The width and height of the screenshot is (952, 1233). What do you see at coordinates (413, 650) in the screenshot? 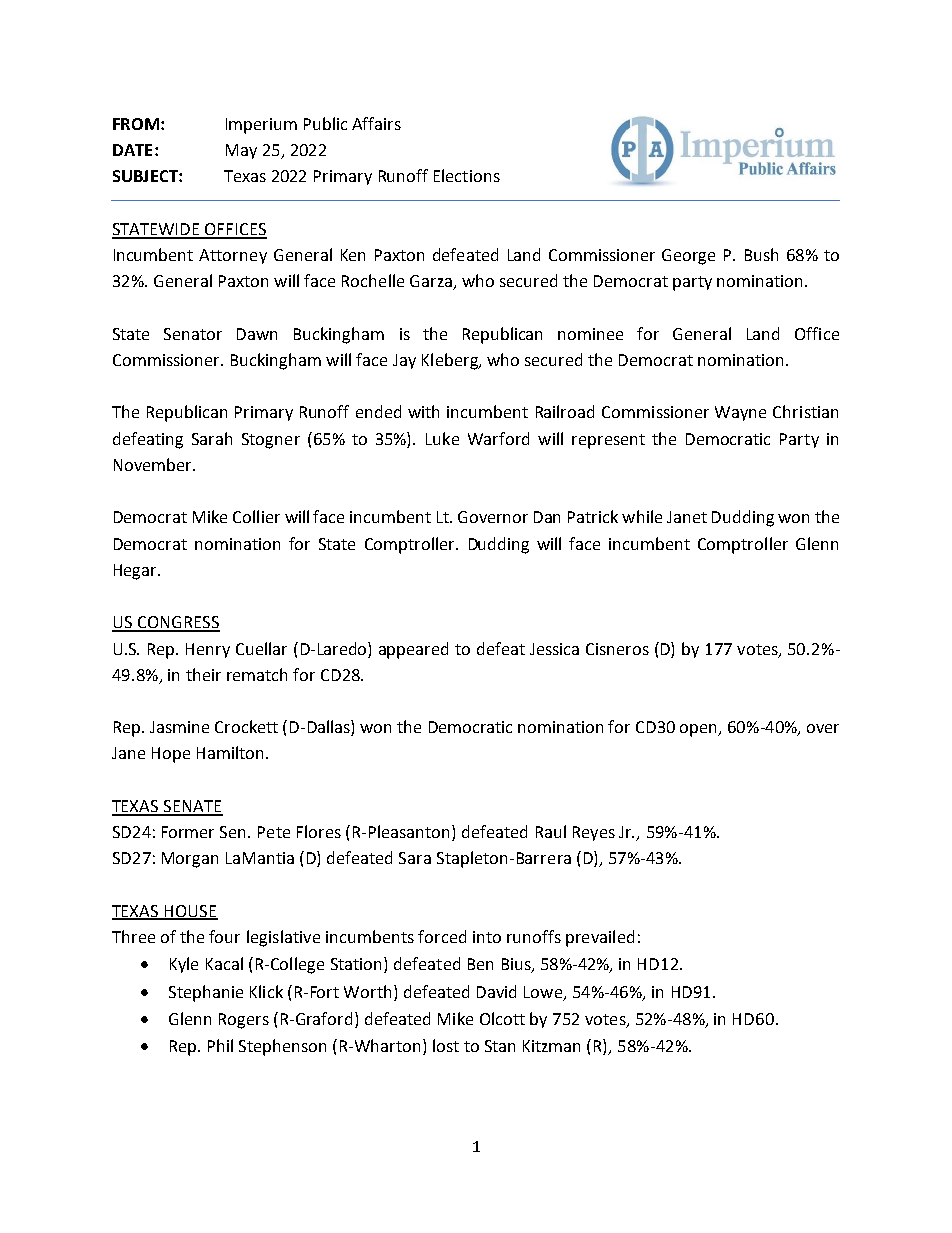
I see `appeared` at bounding box center [413, 650].
